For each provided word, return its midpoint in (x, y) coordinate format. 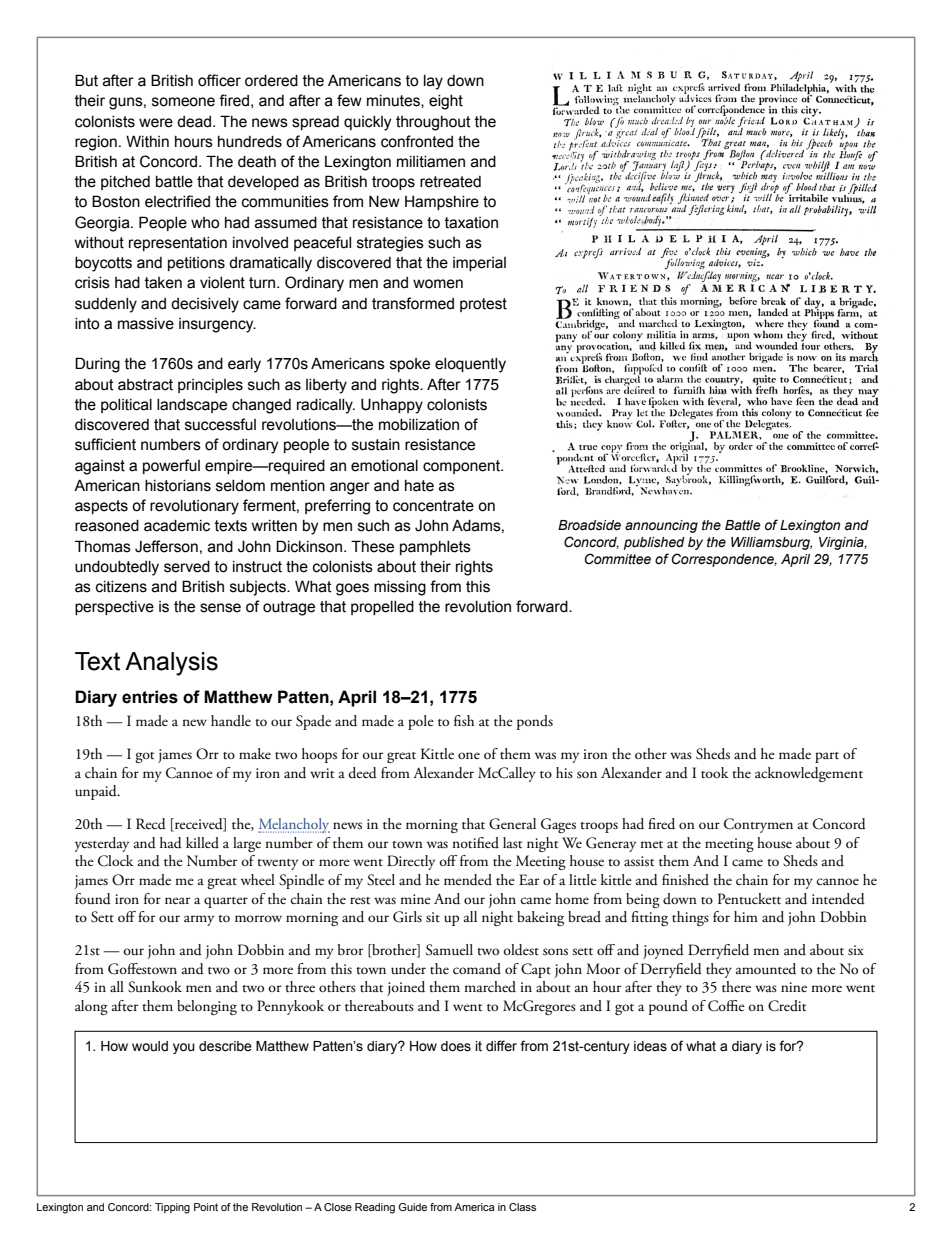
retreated (450, 182)
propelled (382, 608)
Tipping (172, 1208)
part (827, 757)
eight (446, 102)
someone (183, 102)
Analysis (171, 664)
